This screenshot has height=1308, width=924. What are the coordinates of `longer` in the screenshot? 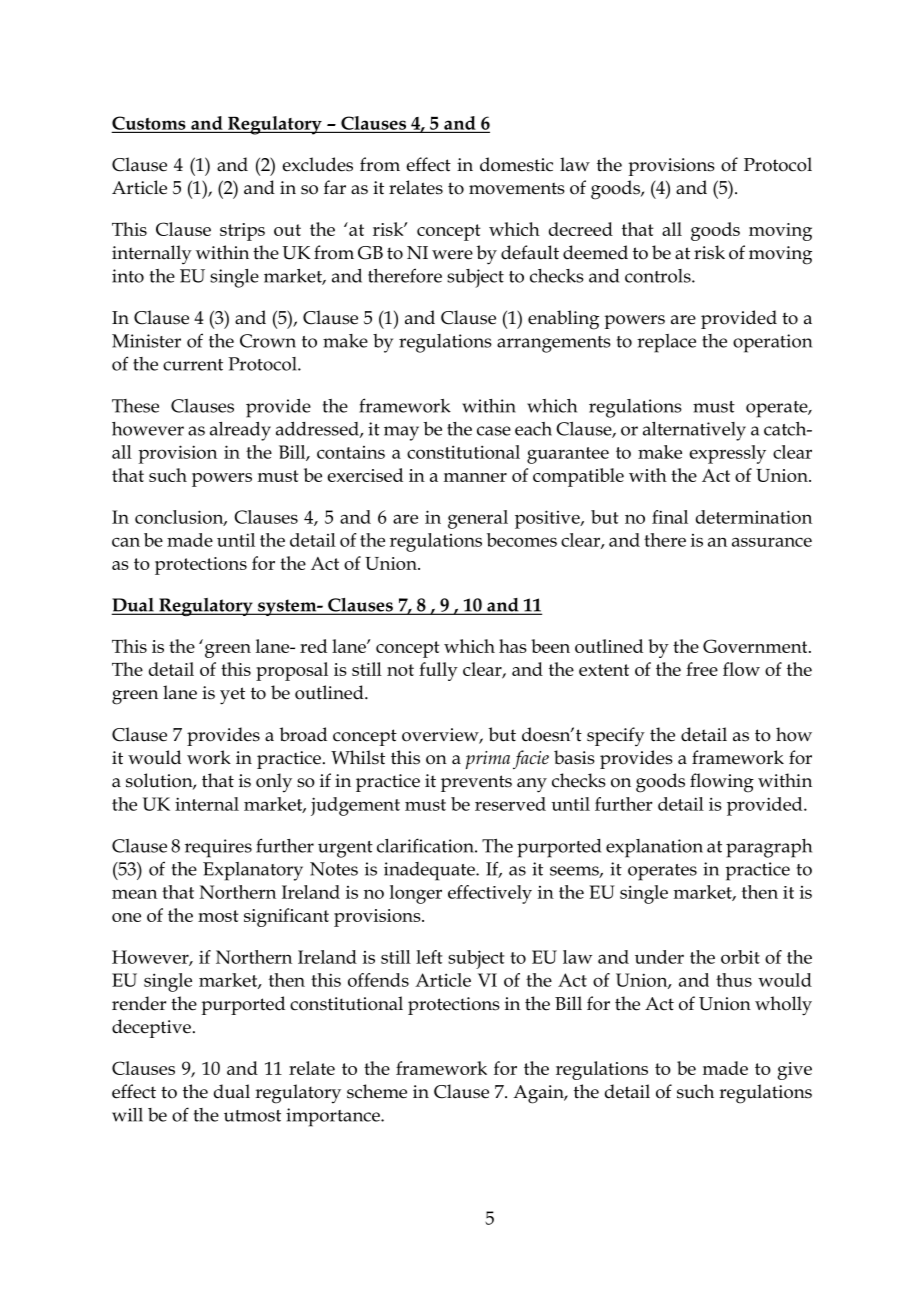 It's located at (416, 894).
